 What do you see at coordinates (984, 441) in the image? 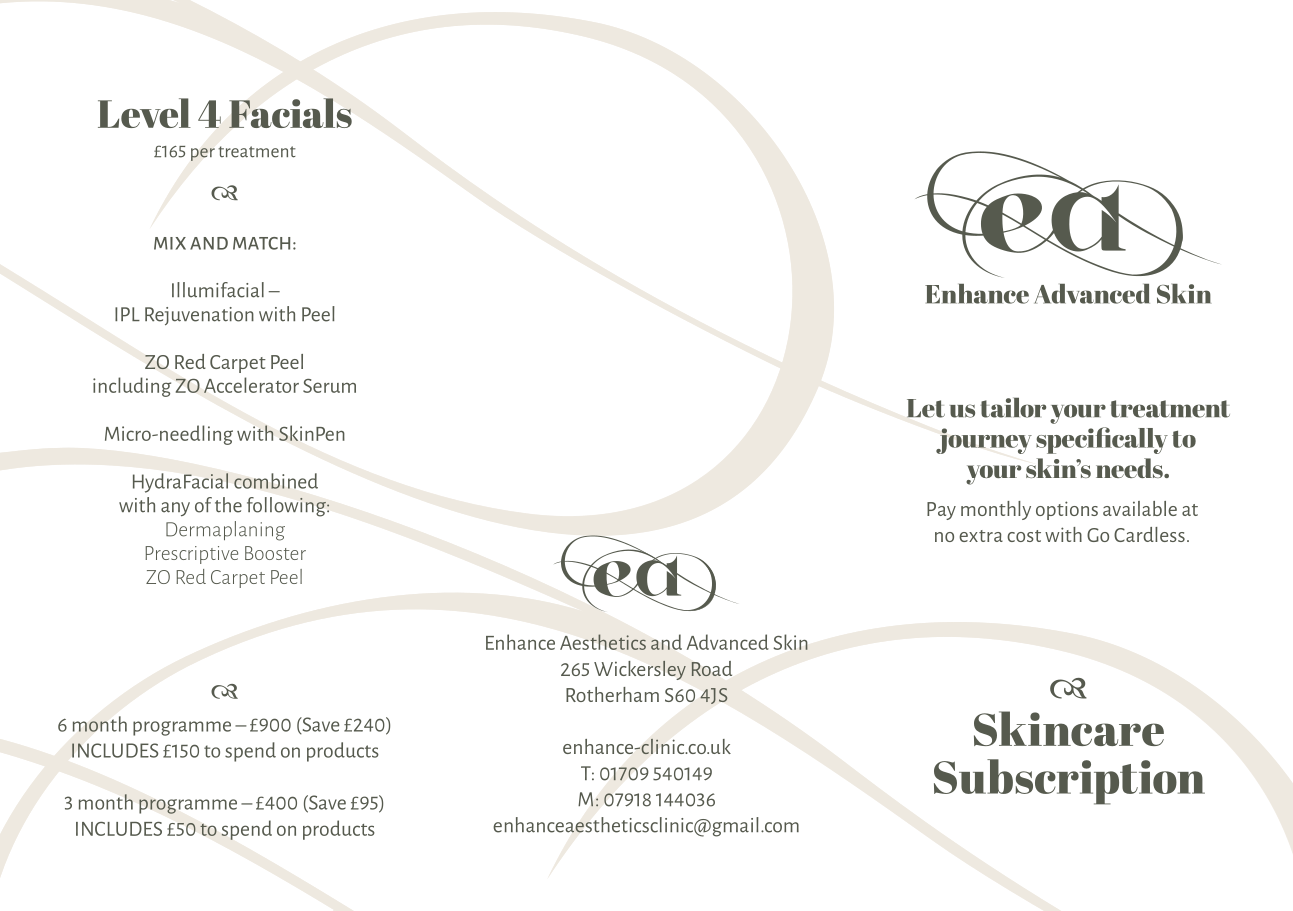
I see `journey` at bounding box center [984, 441].
